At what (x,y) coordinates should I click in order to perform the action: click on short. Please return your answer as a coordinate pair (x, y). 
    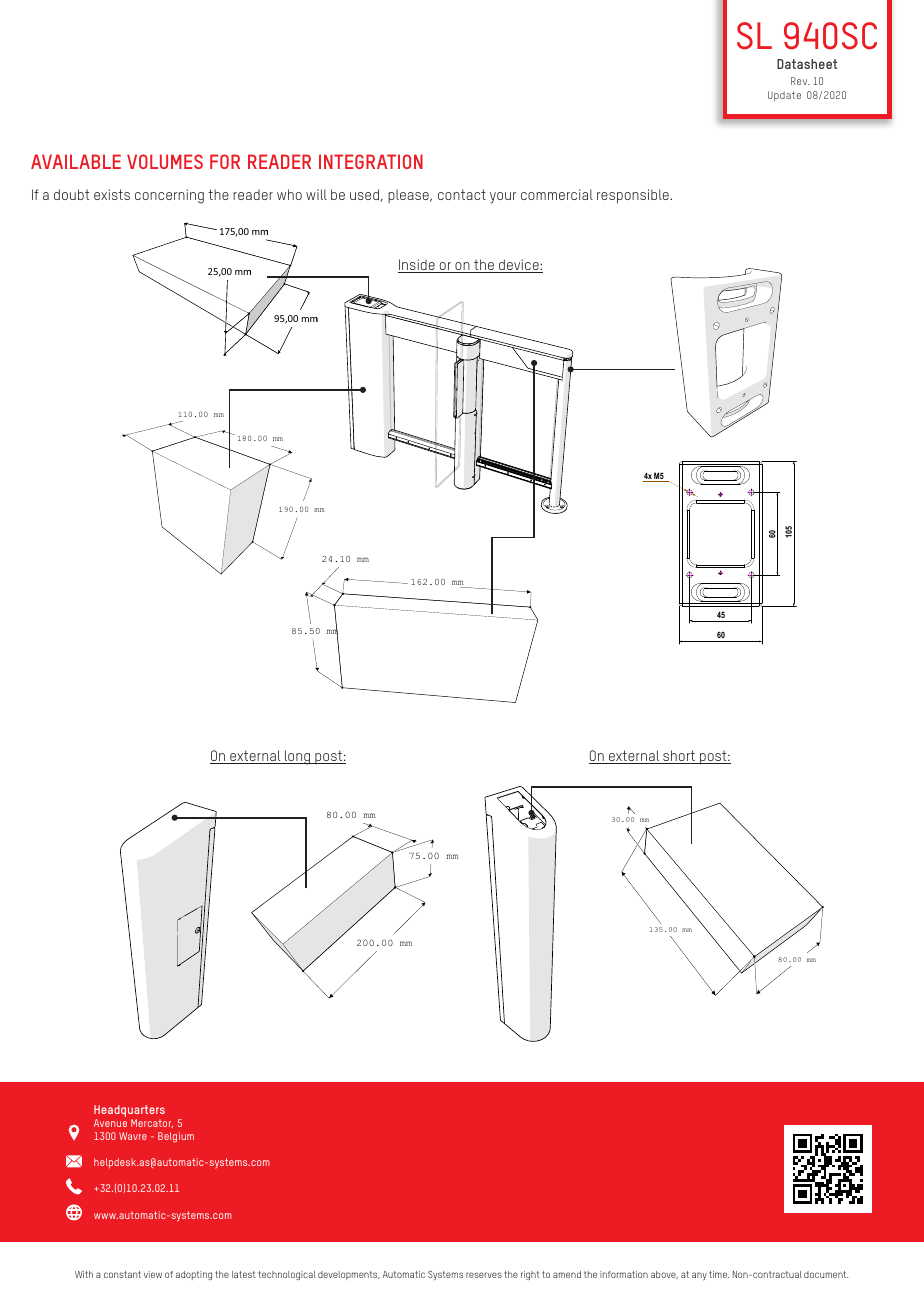
    Looking at the image, I should click on (679, 757).
